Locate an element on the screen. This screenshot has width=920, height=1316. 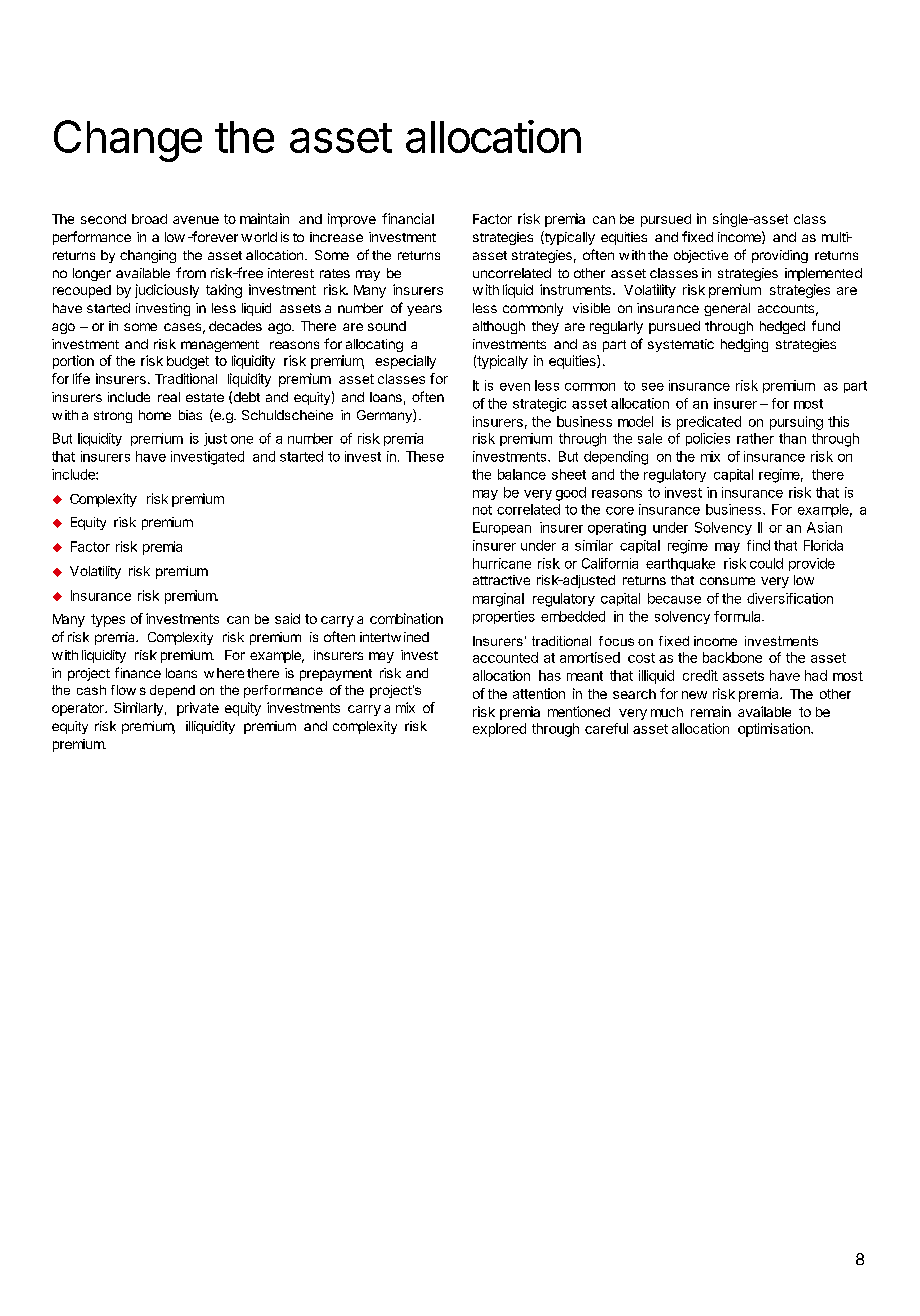
rather is located at coordinates (755, 438).
